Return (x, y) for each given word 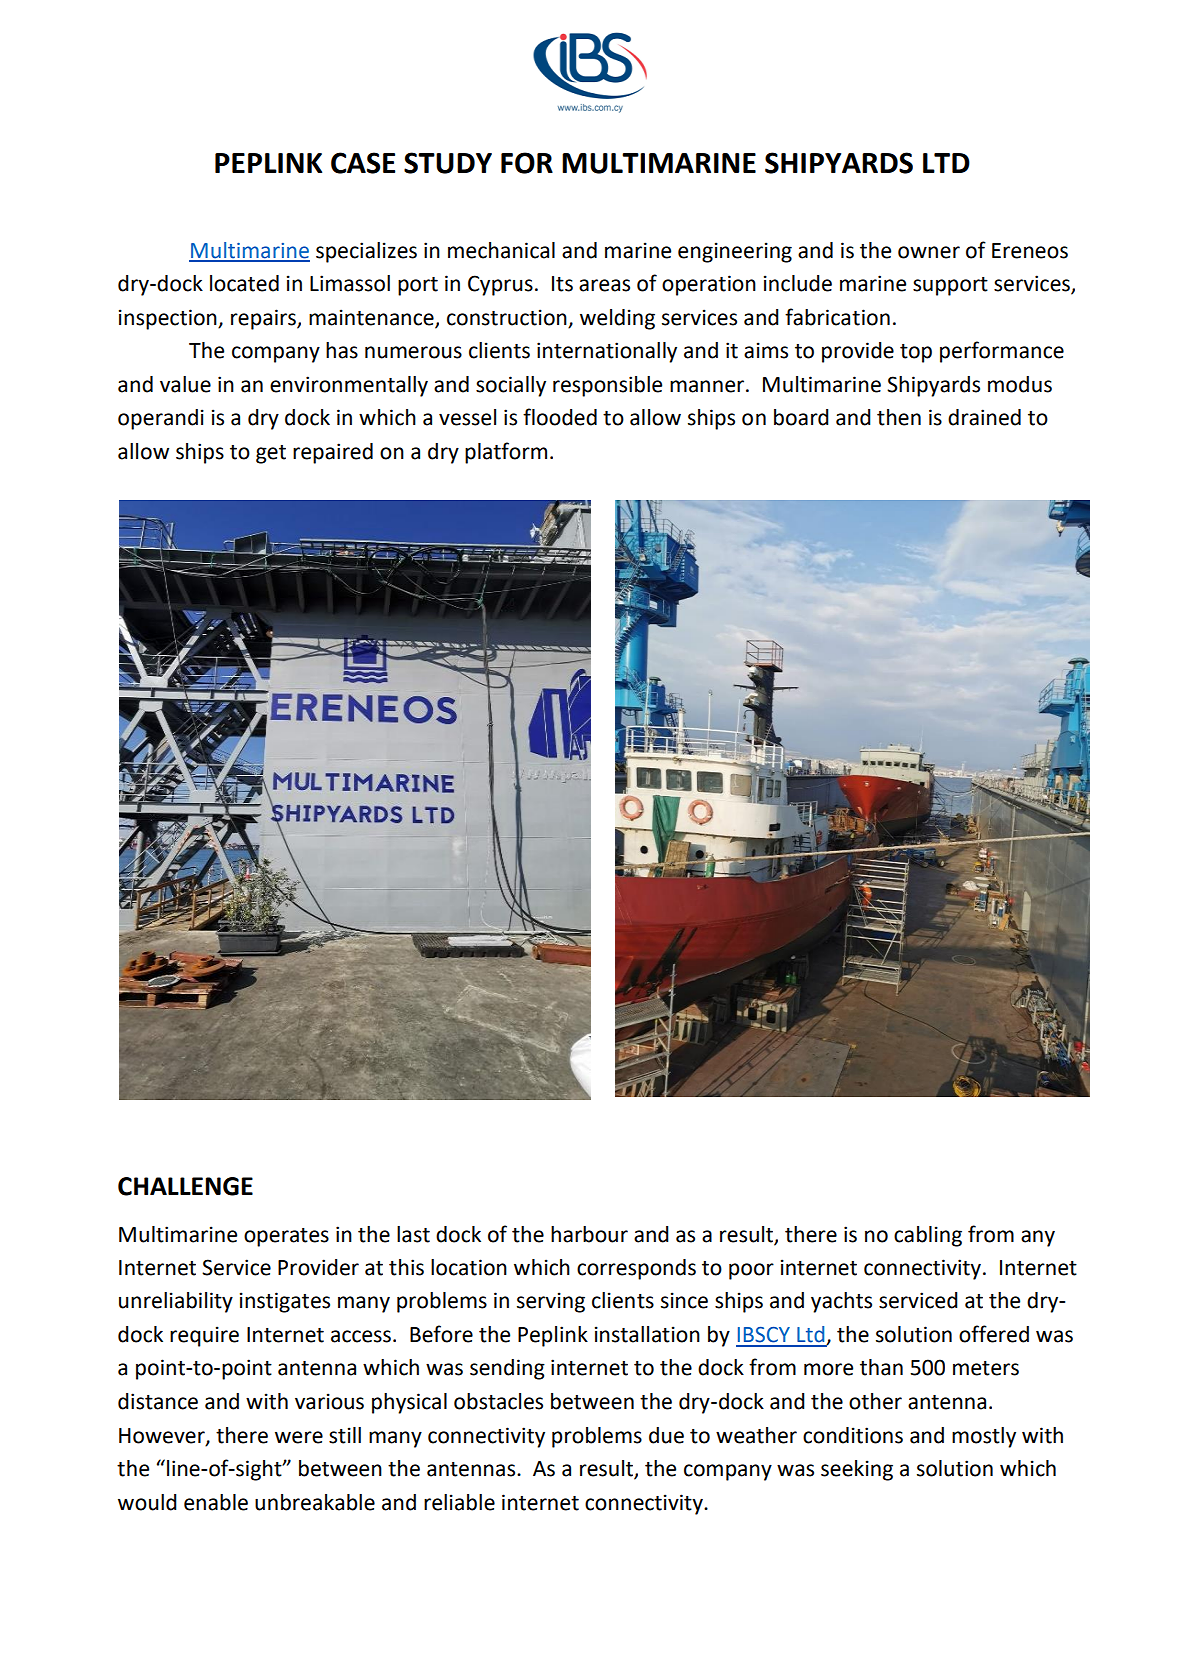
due (666, 1435)
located (244, 283)
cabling (928, 1236)
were (299, 1437)
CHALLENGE (185, 1186)
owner (929, 252)
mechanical (501, 250)
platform (506, 453)
